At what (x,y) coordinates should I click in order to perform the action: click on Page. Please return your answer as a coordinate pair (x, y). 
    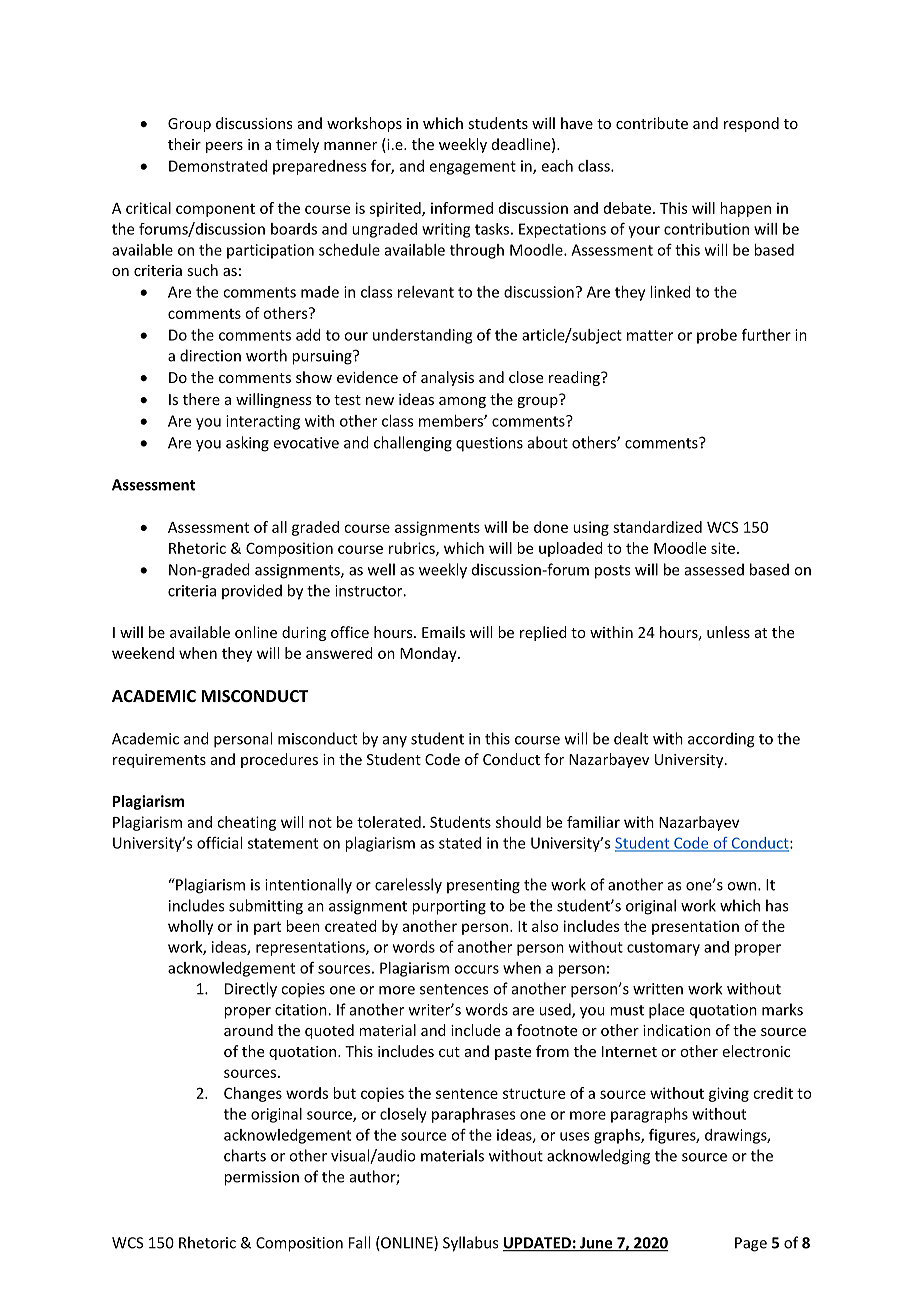
    Looking at the image, I should click on (751, 1244).
